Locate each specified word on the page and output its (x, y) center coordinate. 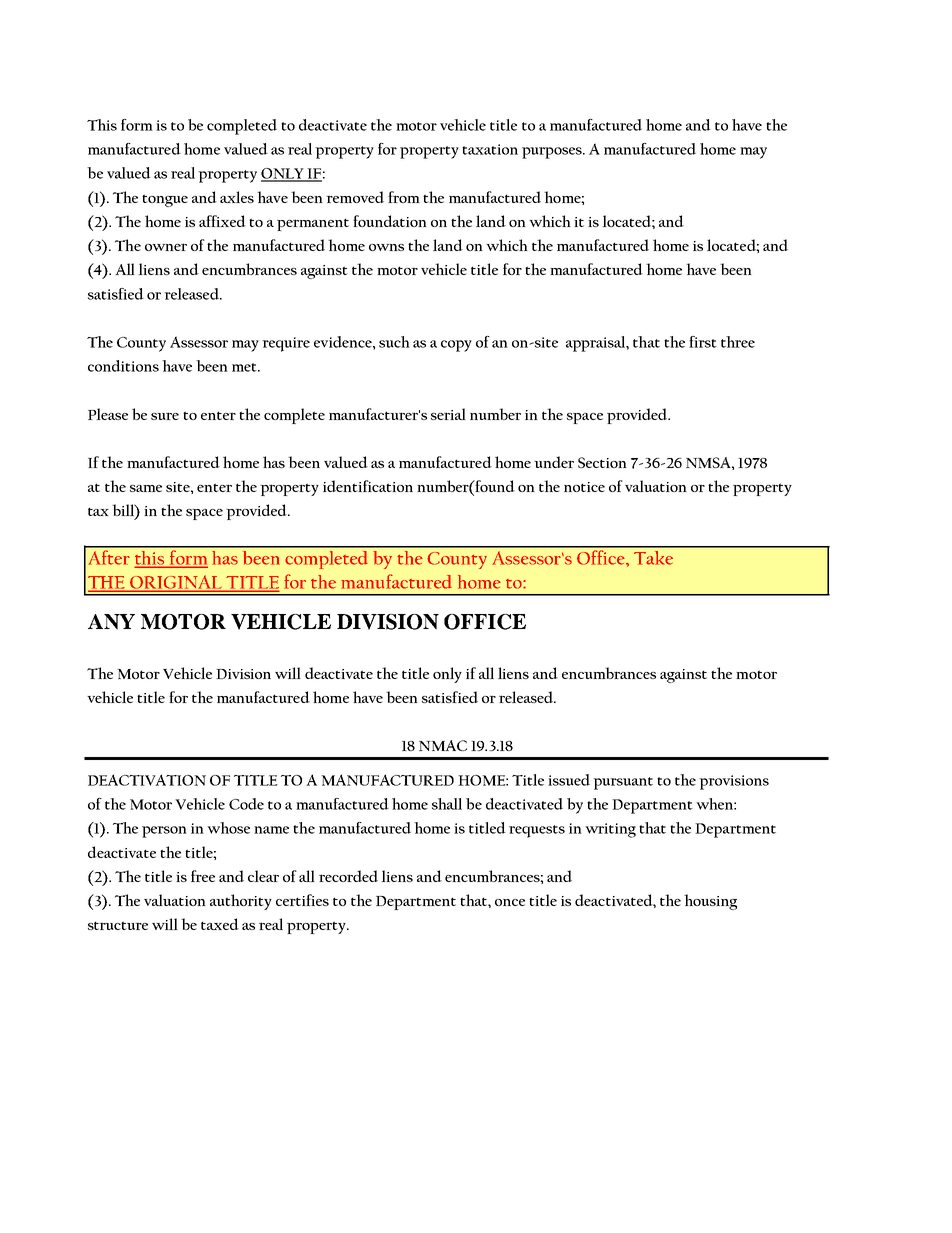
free (203, 876)
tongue (165, 200)
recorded (348, 876)
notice (584, 487)
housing (710, 902)
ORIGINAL (176, 583)
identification (368, 486)
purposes (553, 153)
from (404, 197)
